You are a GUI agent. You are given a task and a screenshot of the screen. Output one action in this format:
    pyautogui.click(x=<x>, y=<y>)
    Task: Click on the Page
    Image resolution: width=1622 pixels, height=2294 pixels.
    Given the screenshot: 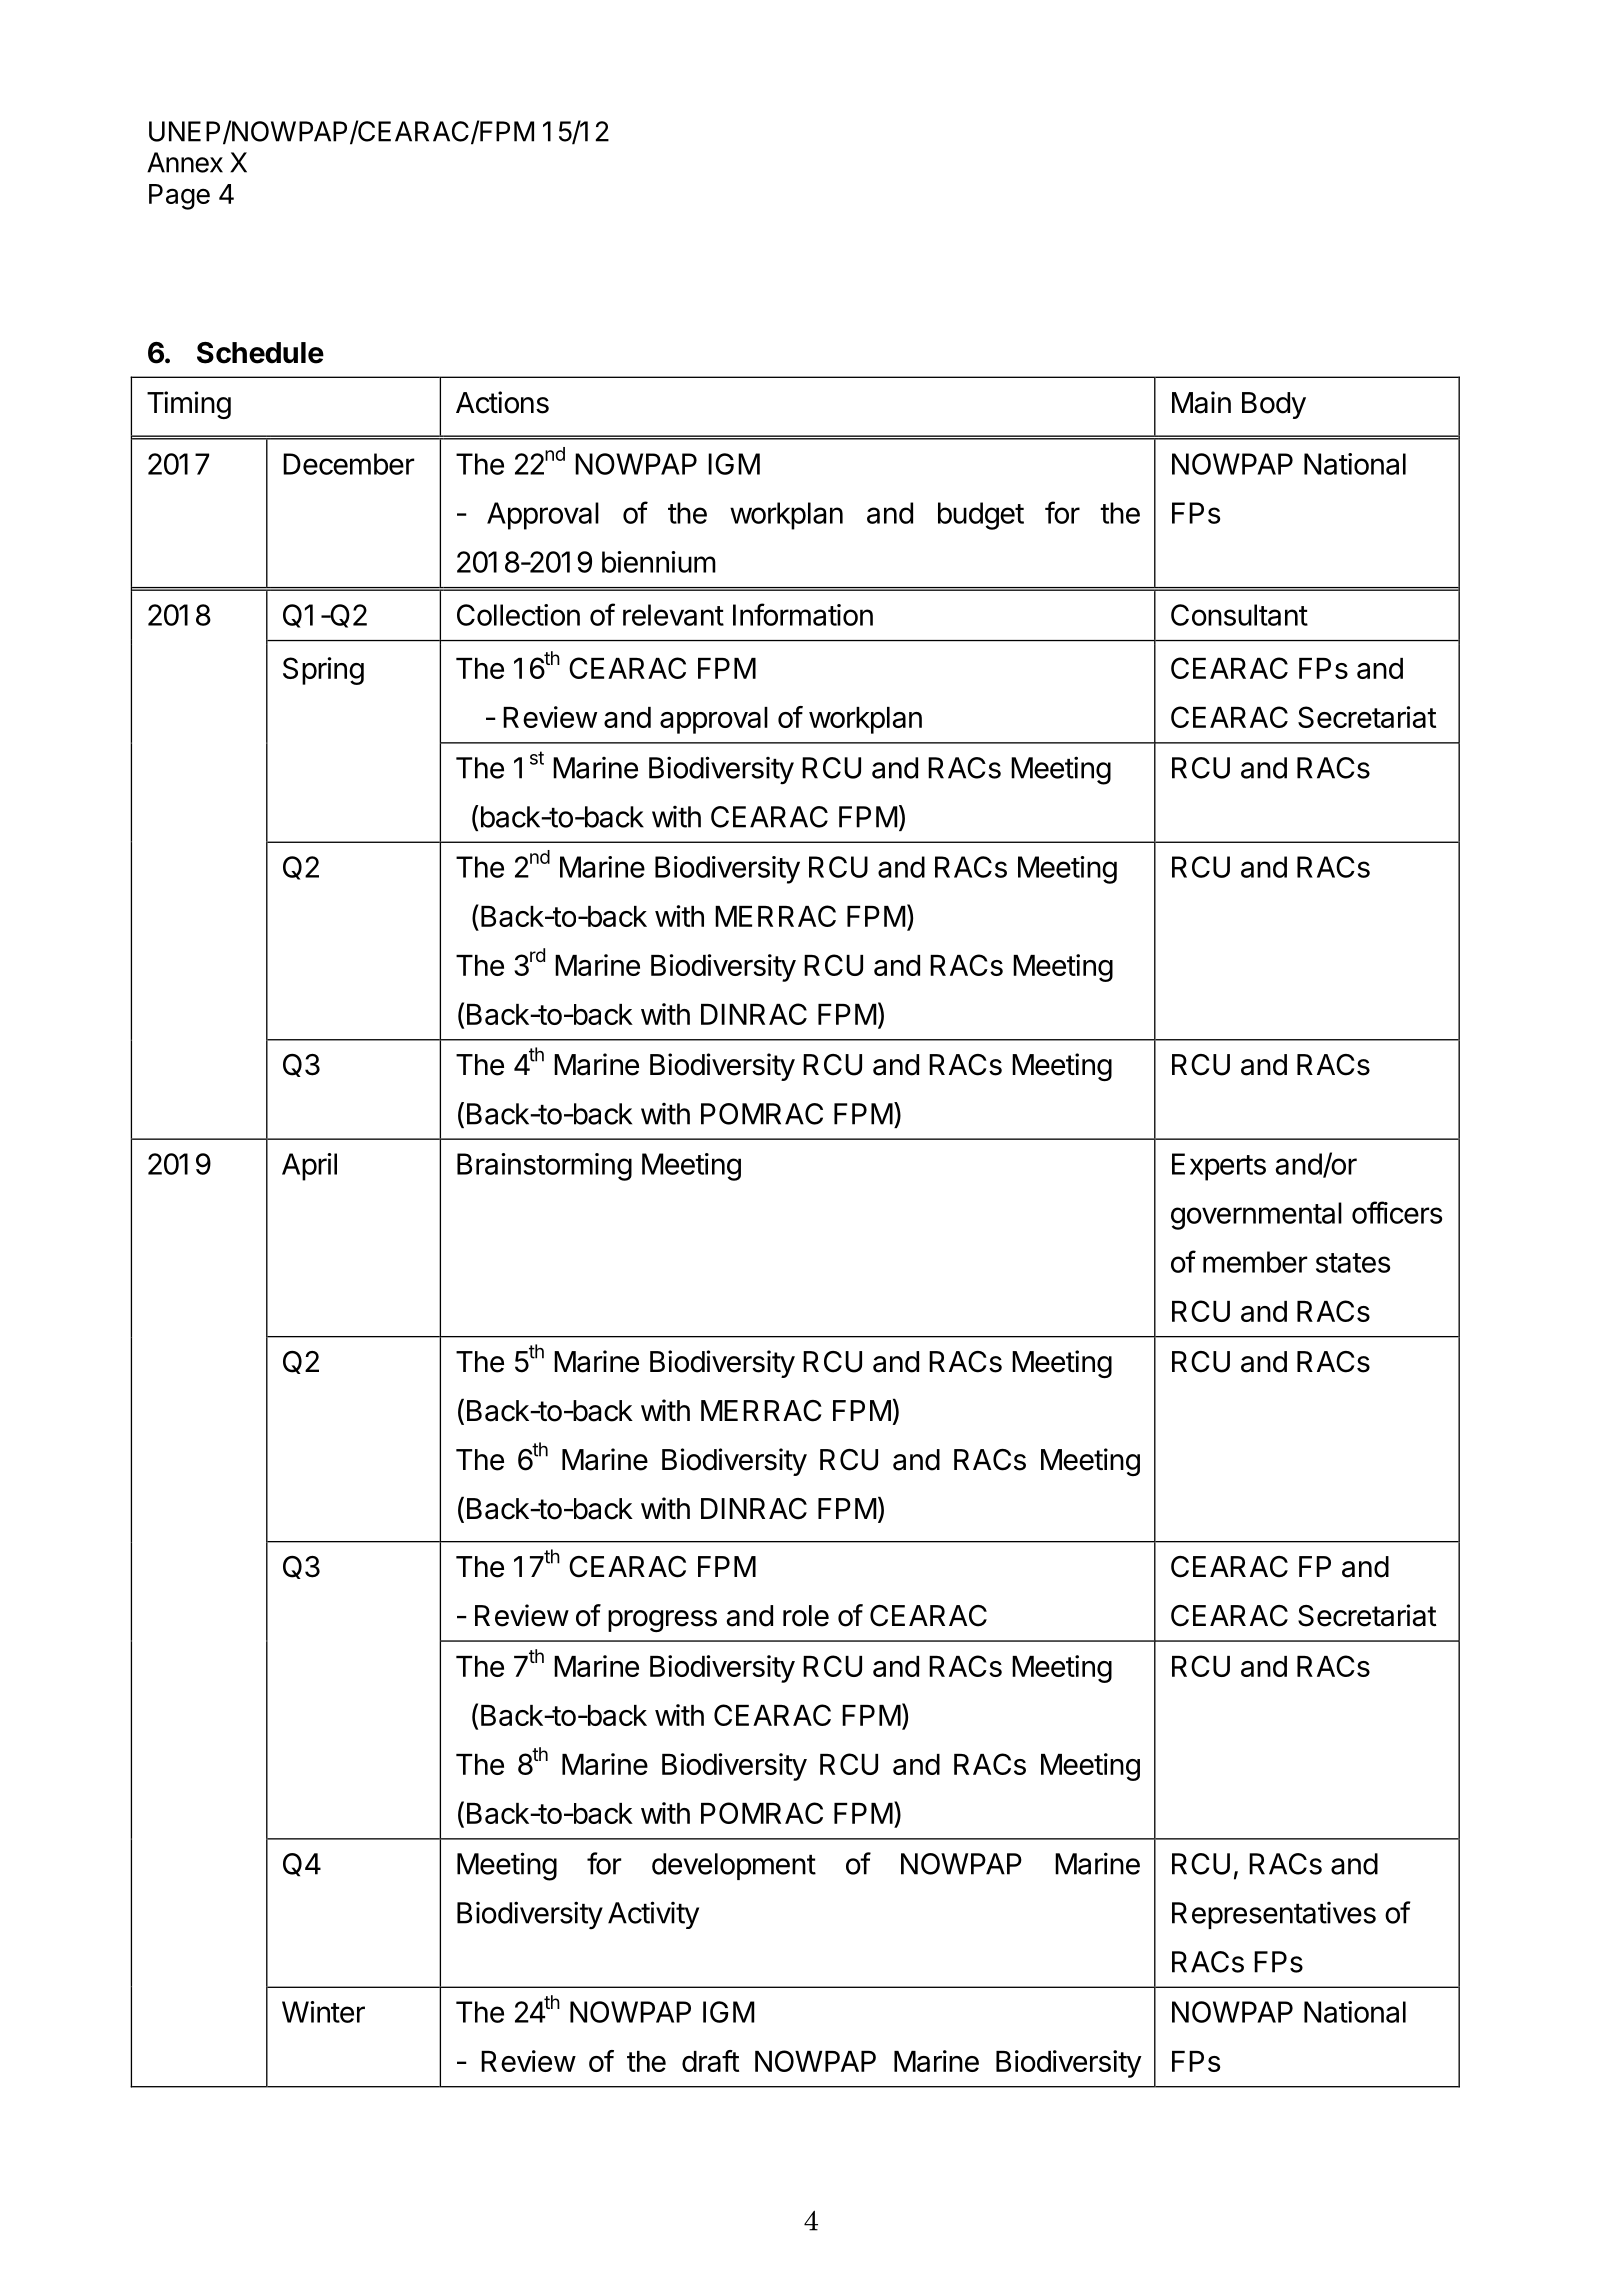 What is the action you would take?
    pyautogui.click(x=179, y=197)
